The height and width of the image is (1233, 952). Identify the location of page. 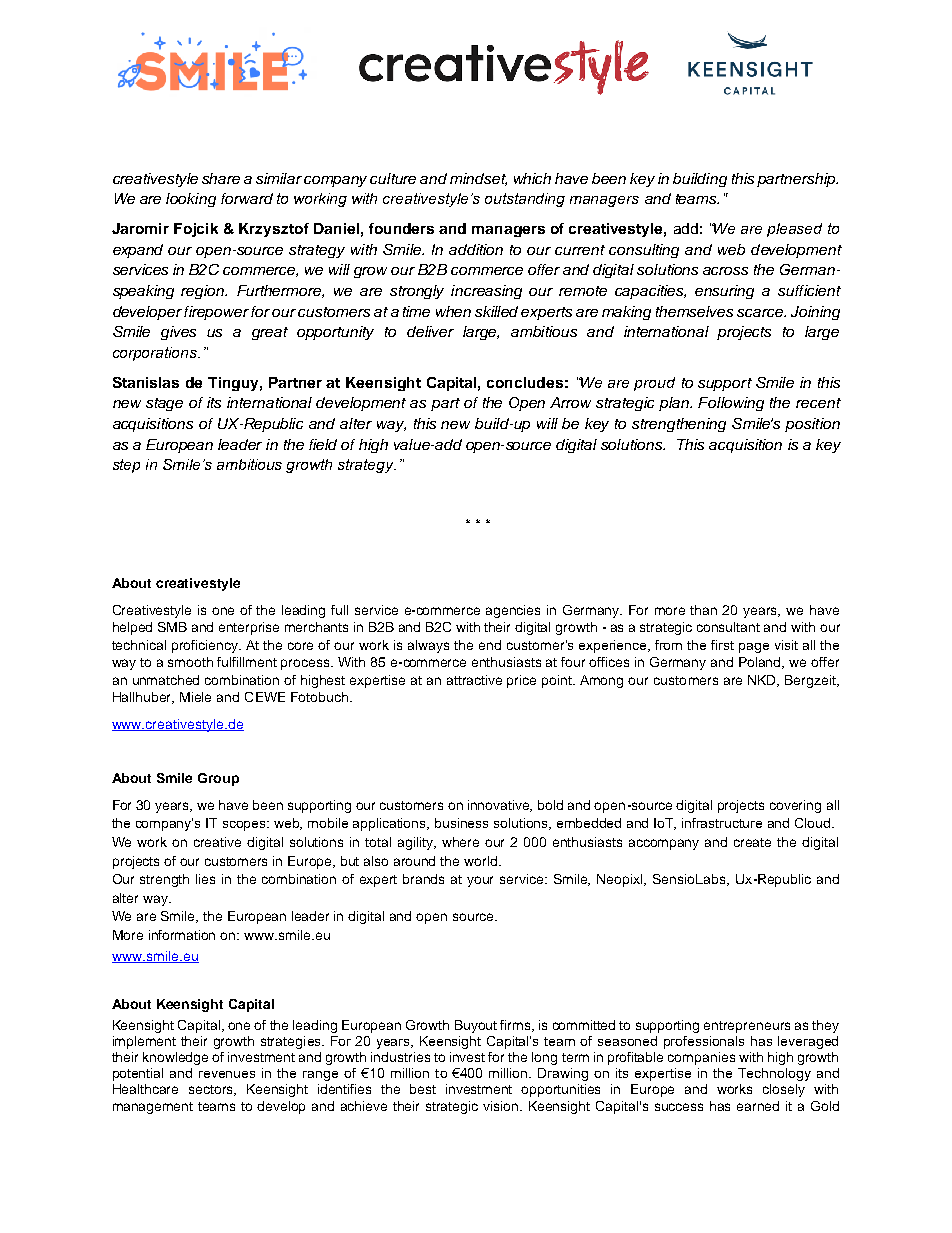
(754, 648).
